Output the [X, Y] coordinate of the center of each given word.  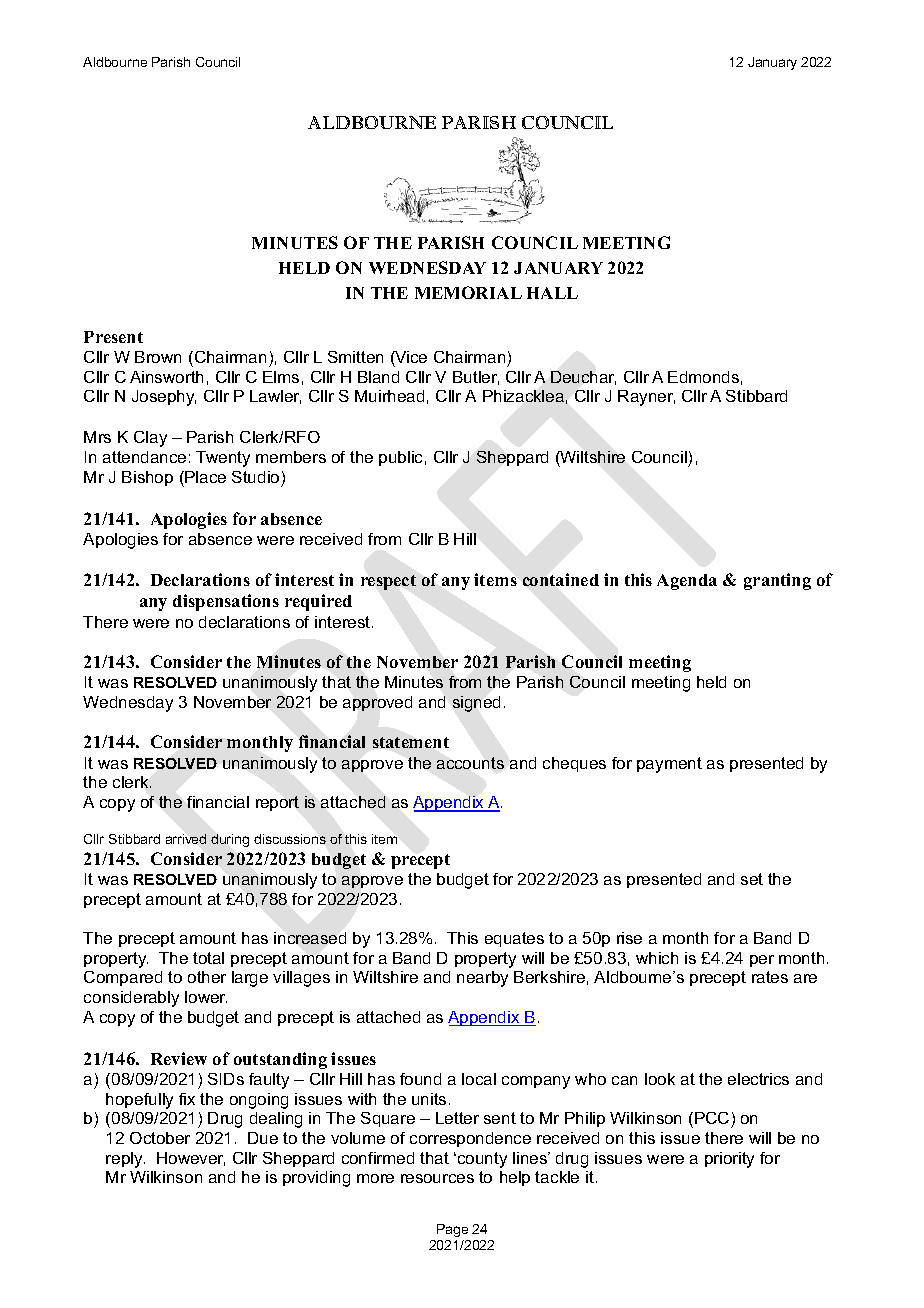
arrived [186, 839]
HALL [552, 293]
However [191, 1159]
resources [437, 1178]
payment [669, 765]
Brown [158, 357]
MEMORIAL [468, 292]
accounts [470, 763]
